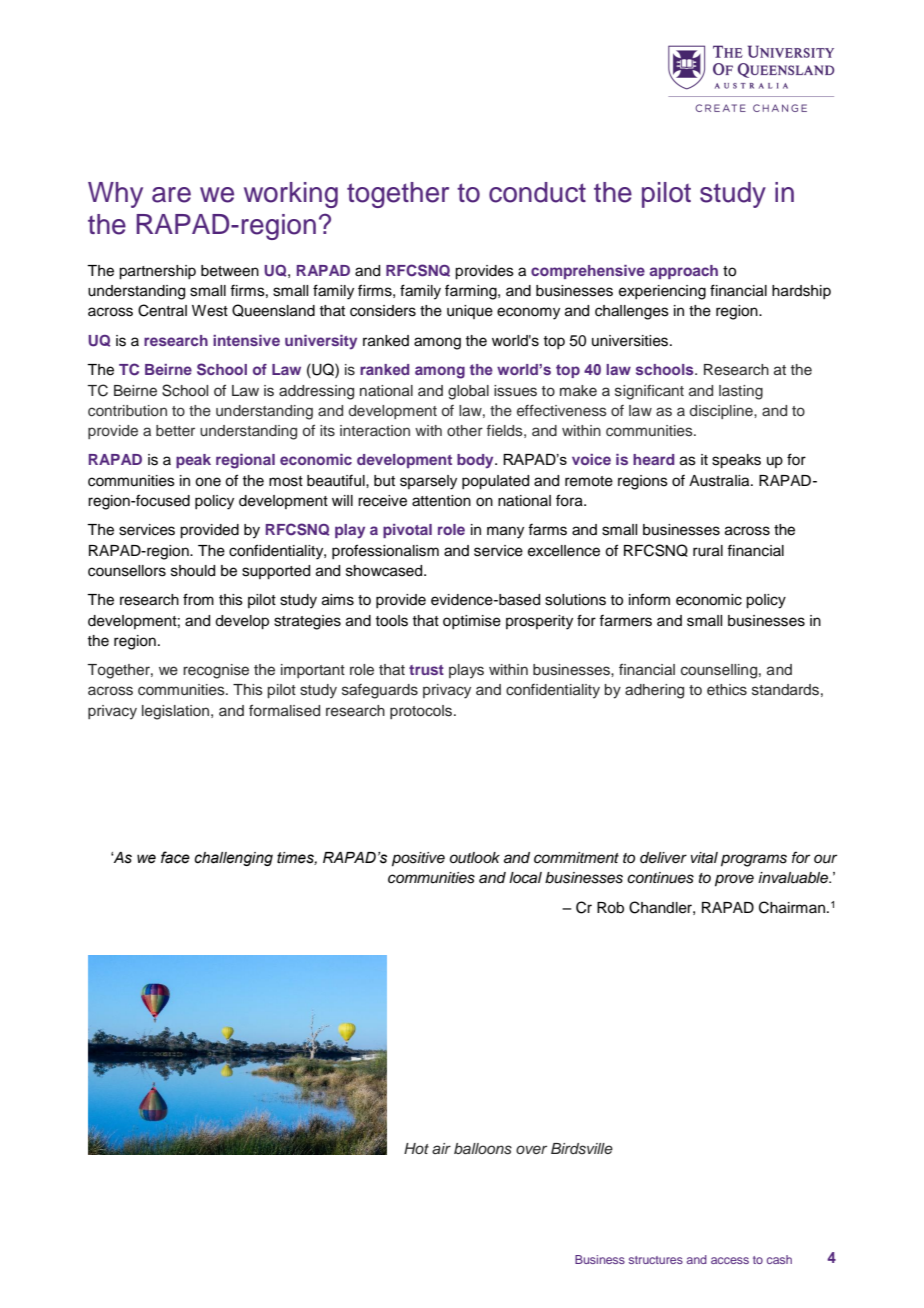 The width and height of the screenshot is (924, 1308). What do you see at coordinates (537, 192) in the screenshot?
I see `conduct` at bounding box center [537, 192].
